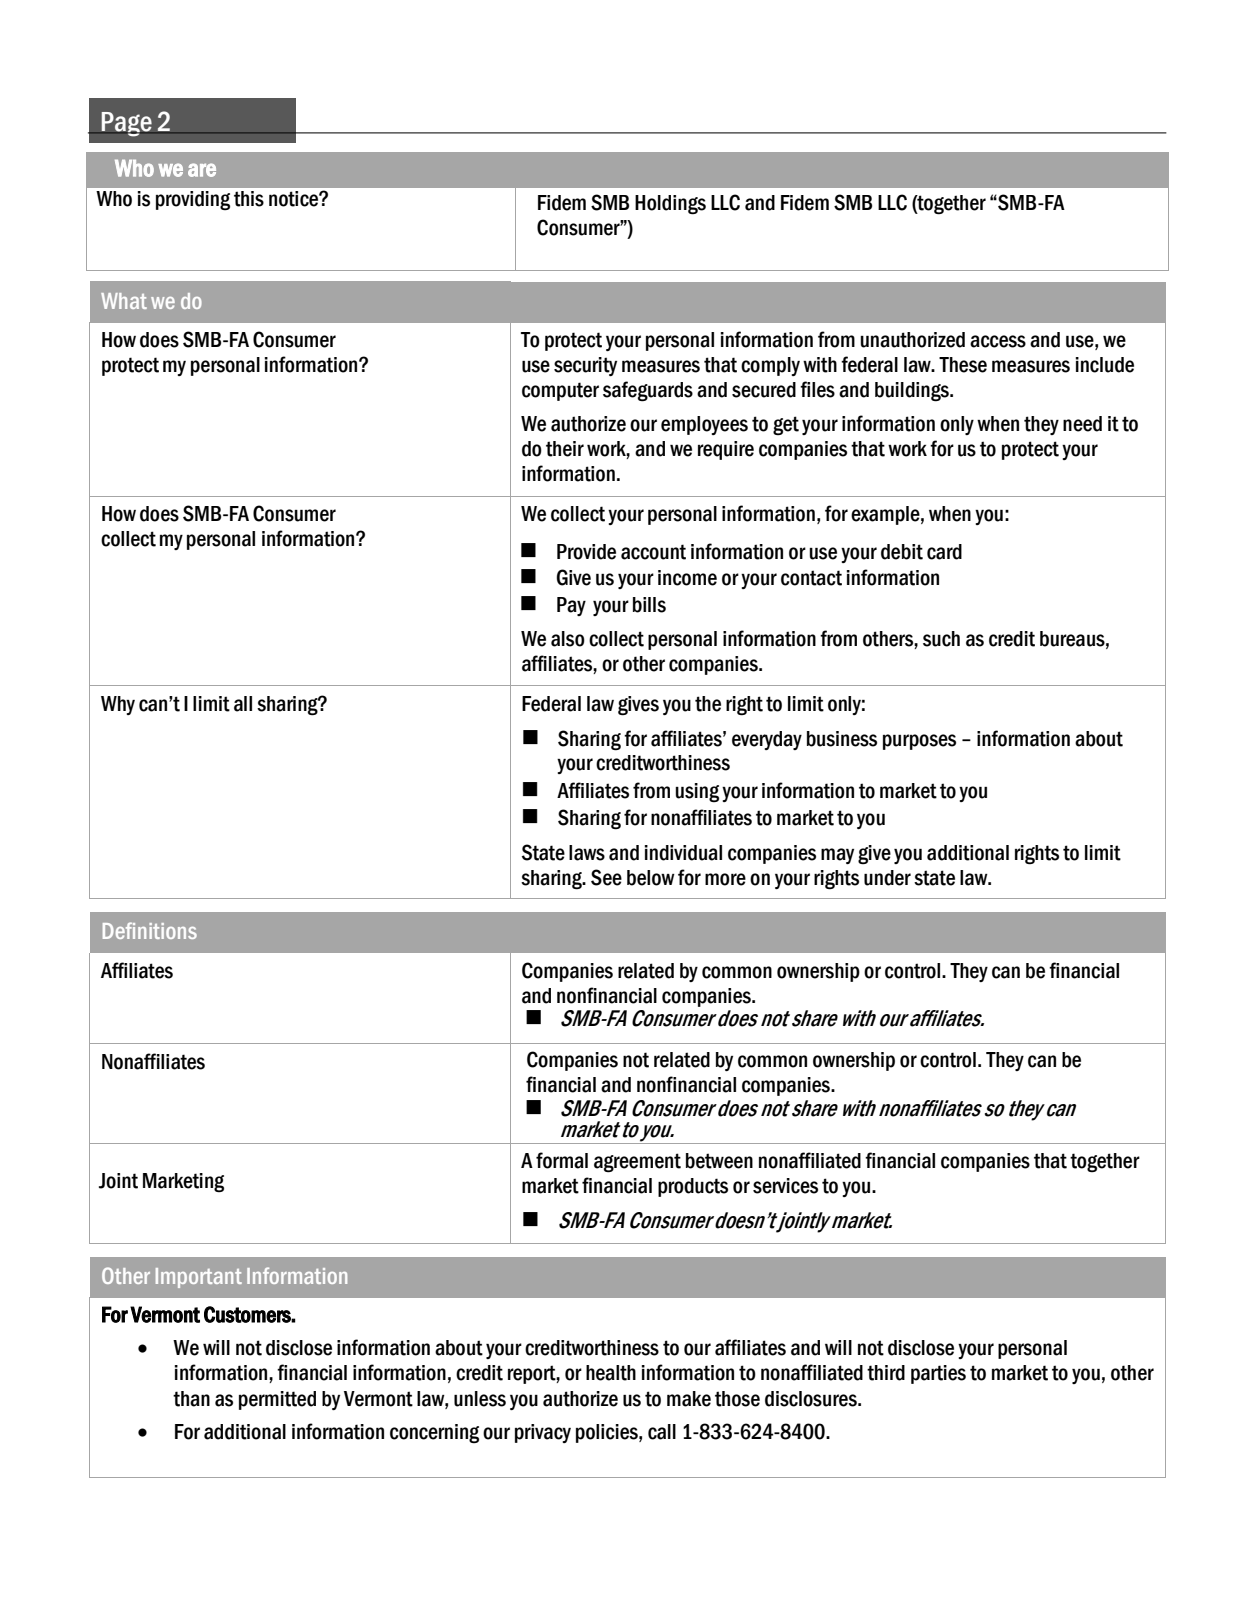 Image resolution: width=1237 pixels, height=1601 pixels. What do you see at coordinates (611, 1373) in the page?
I see `health` at bounding box center [611, 1373].
